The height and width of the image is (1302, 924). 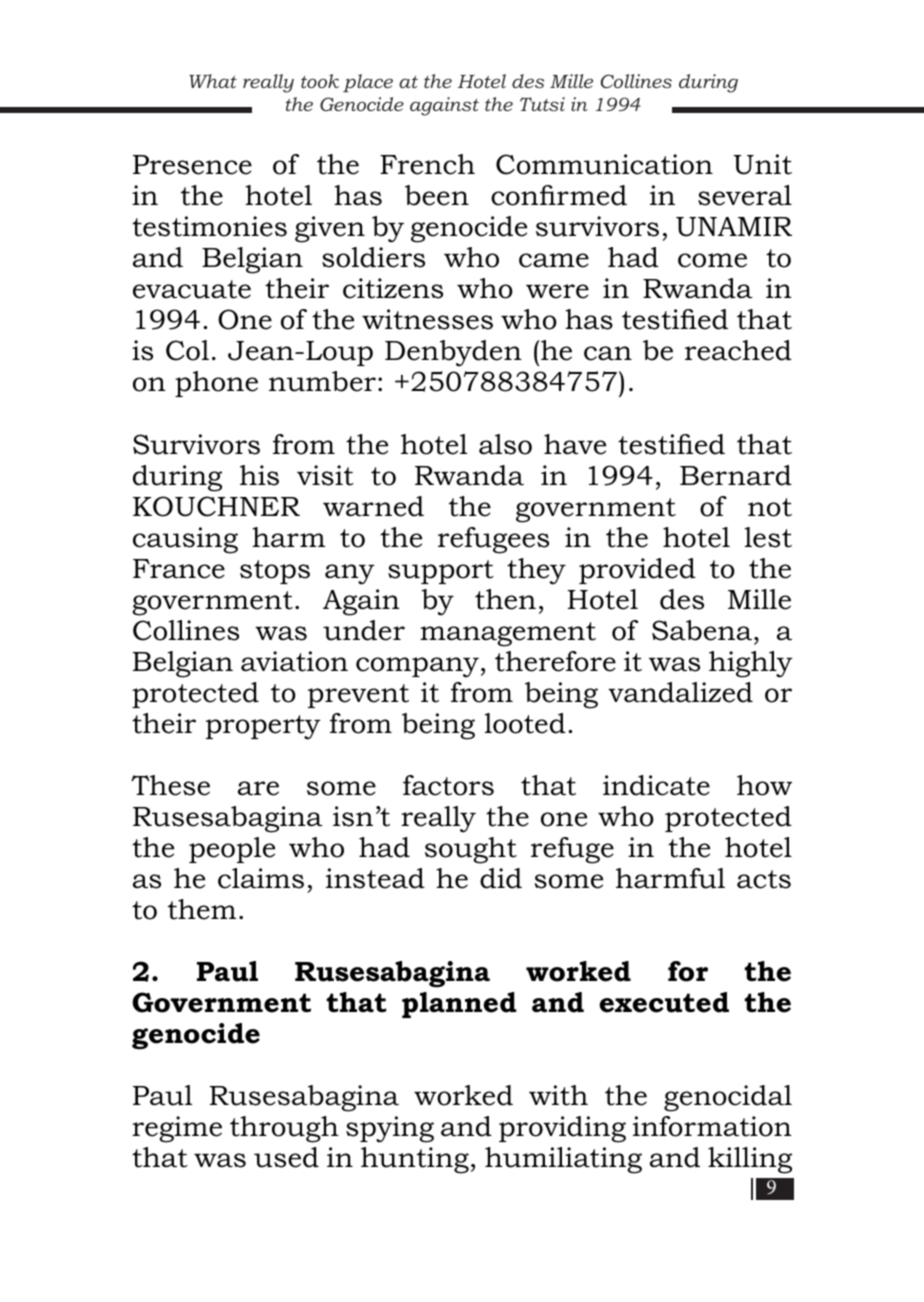 I want to click on highly, so click(x=751, y=664).
